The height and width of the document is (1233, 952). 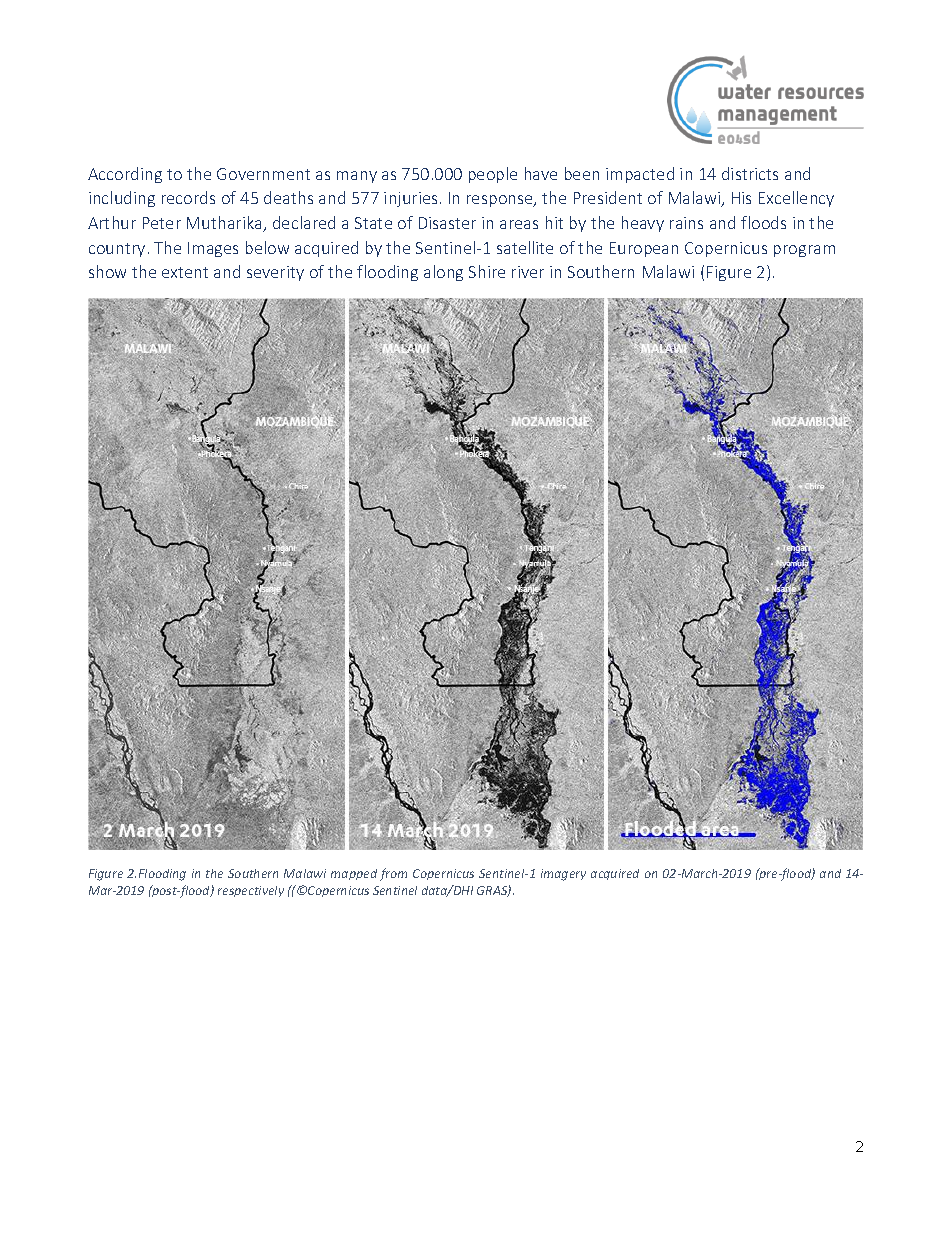 I want to click on His, so click(x=741, y=198).
